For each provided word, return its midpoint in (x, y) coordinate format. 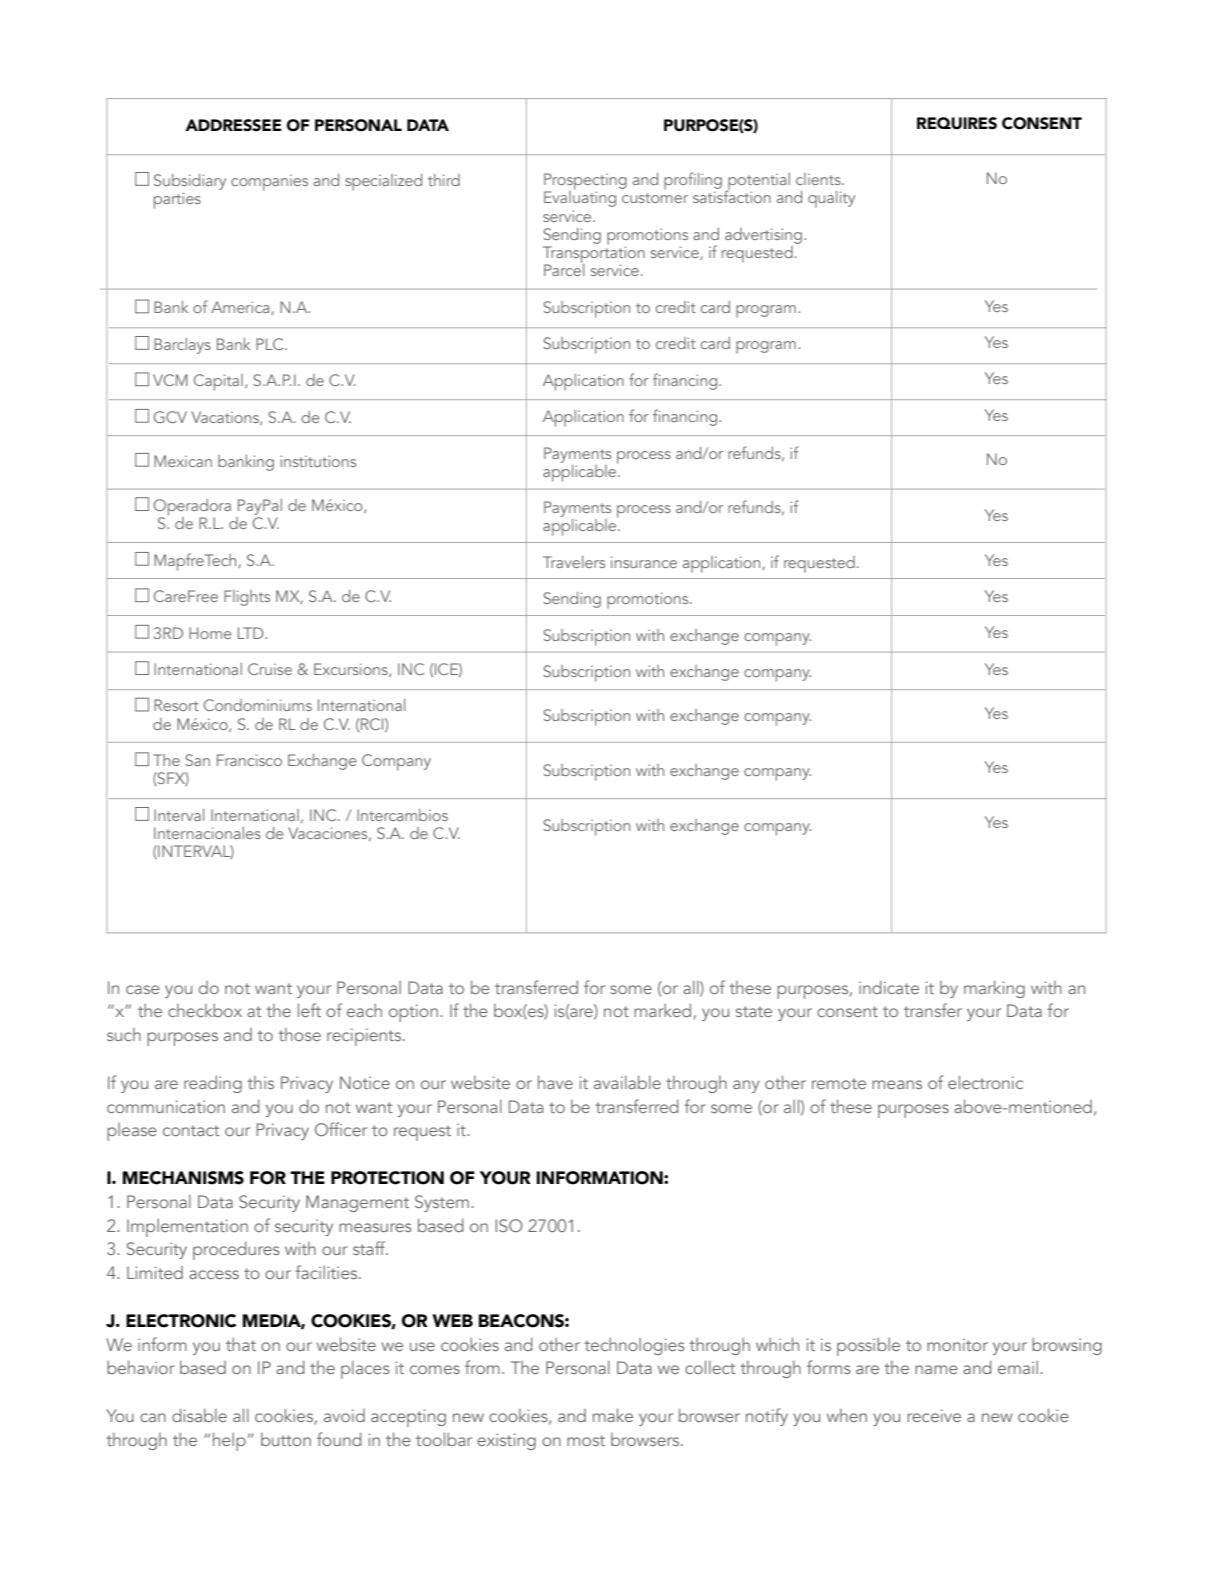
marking (994, 989)
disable (199, 1415)
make (613, 1415)
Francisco (249, 760)
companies (269, 183)
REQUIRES (957, 123)
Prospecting (585, 182)
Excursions (352, 670)
